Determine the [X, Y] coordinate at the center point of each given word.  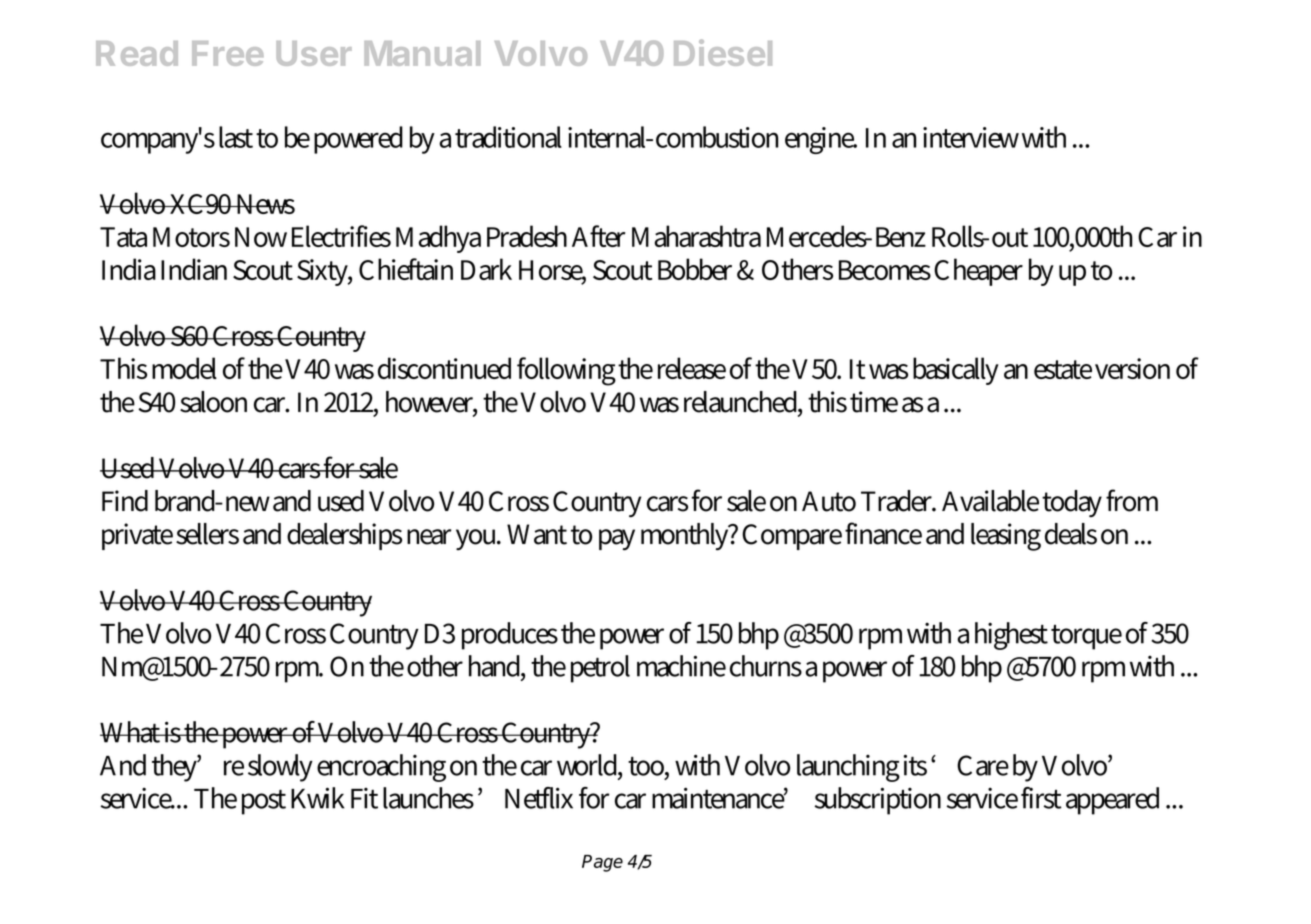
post [264, 802]
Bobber [695, 269]
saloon [213, 402]
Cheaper [978, 272]
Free [228, 53]
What [131, 732]
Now [261, 237]
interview [971, 137]
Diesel [723, 52]
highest [1011, 636]
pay [617, 539]
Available [990, 501]
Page [602, 863]
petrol [600, 669]
